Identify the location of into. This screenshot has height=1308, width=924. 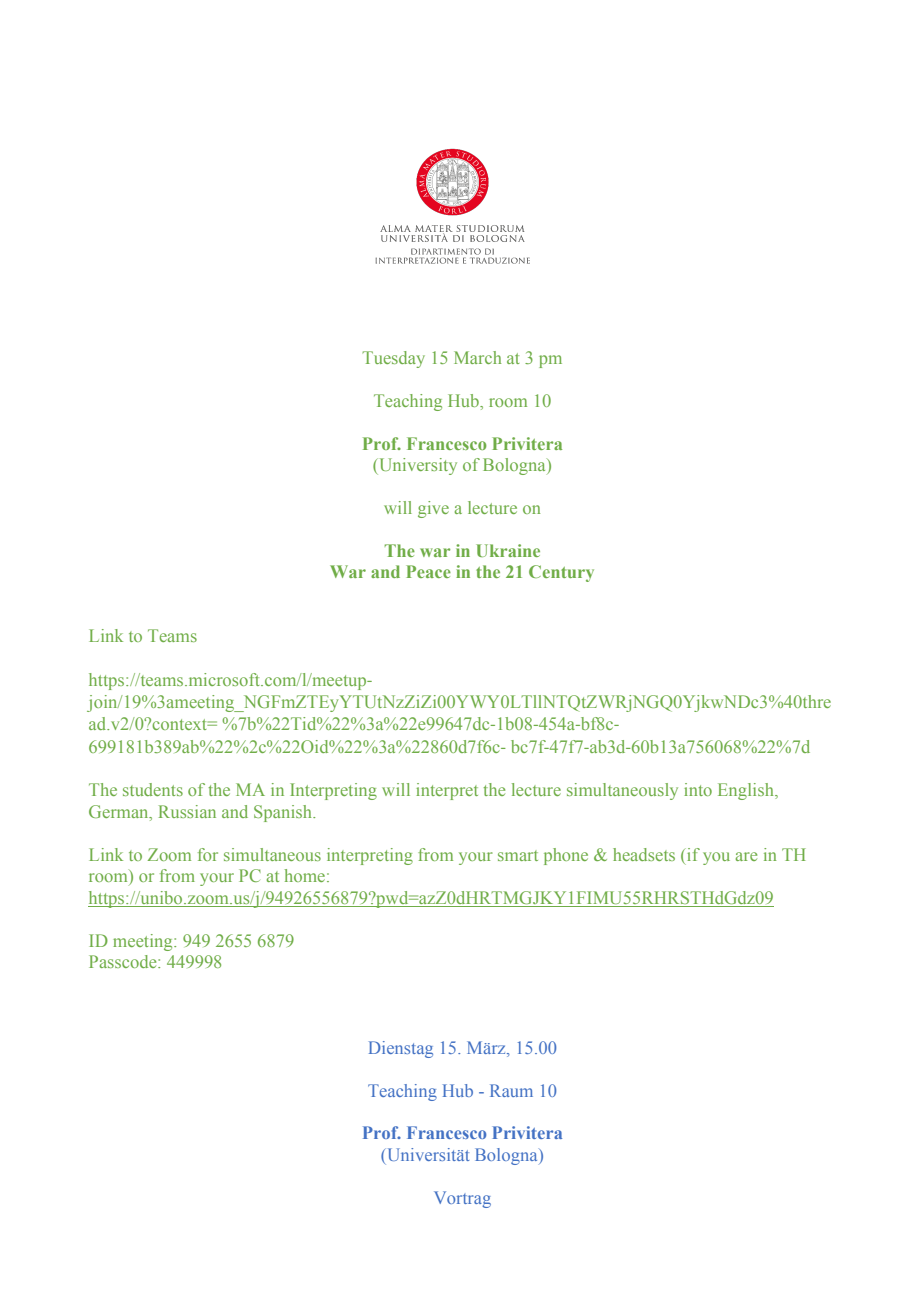
(698, 789).
